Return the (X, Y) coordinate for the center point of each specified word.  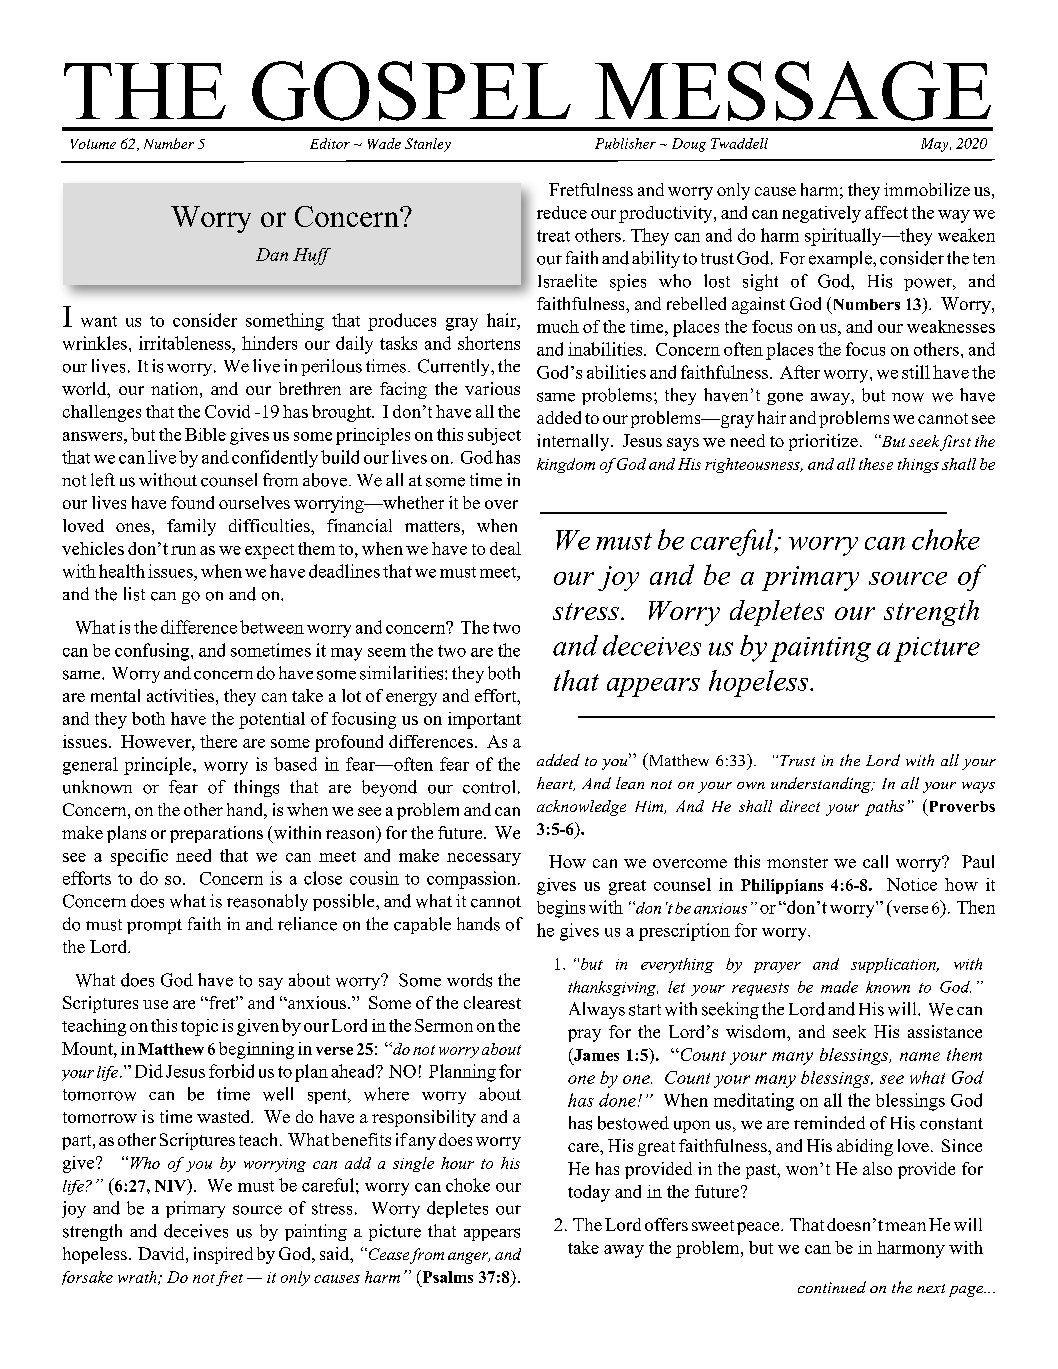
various (492, 388)
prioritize (823, 442)
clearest (492, 1002)
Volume (93, 144)
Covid (227, 411)
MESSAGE (793, 91)
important (484, 720)
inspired (223, 1255)
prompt (154, 926)
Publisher (625, 143)
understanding (822, 785)
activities (180, 695)
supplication (894, 965)
